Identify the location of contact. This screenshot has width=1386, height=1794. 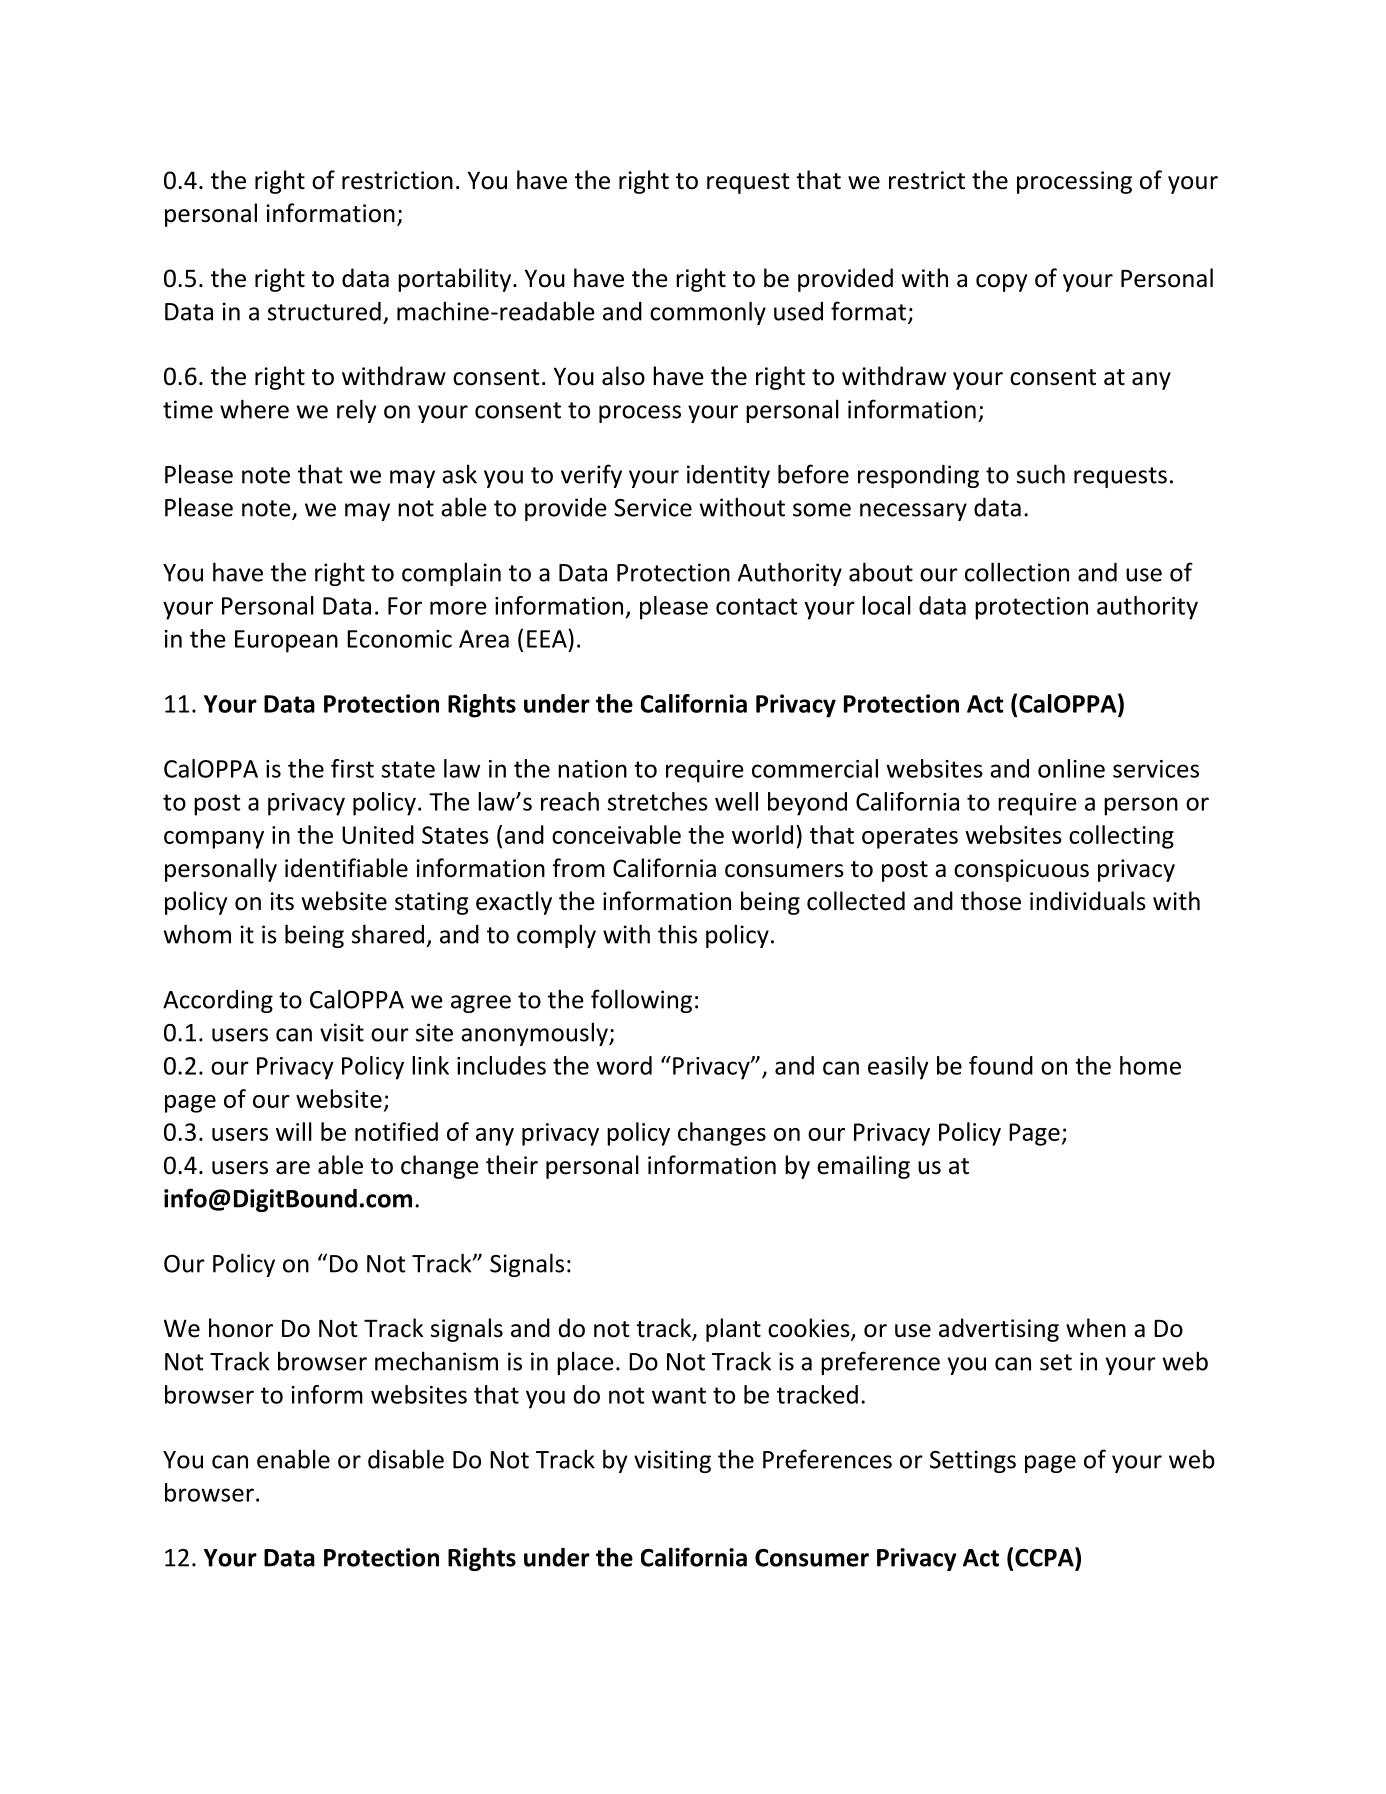
(757, 606).
